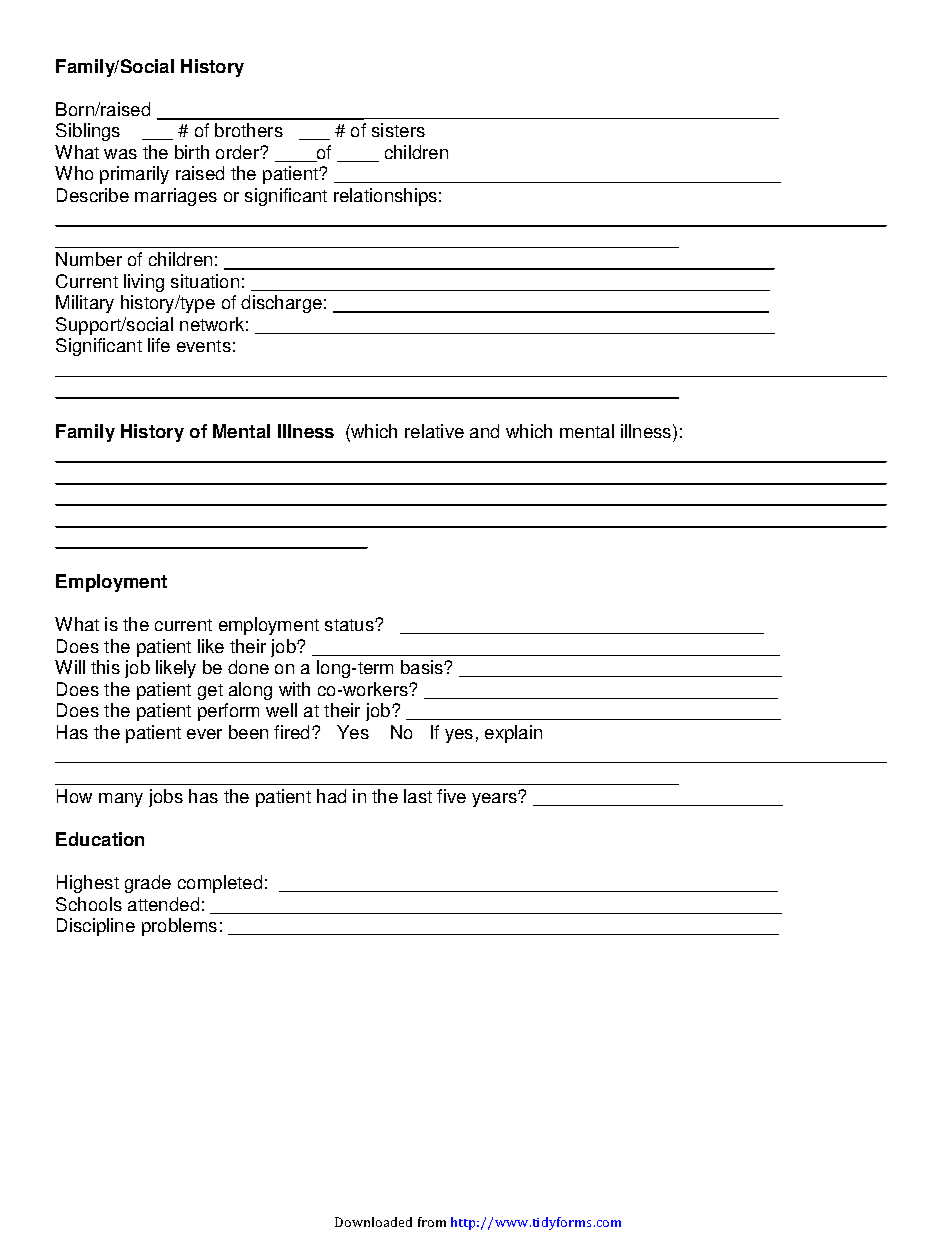  Describe the element at coordinates (105, 667) in the screenshot. I see `this` at that location.
